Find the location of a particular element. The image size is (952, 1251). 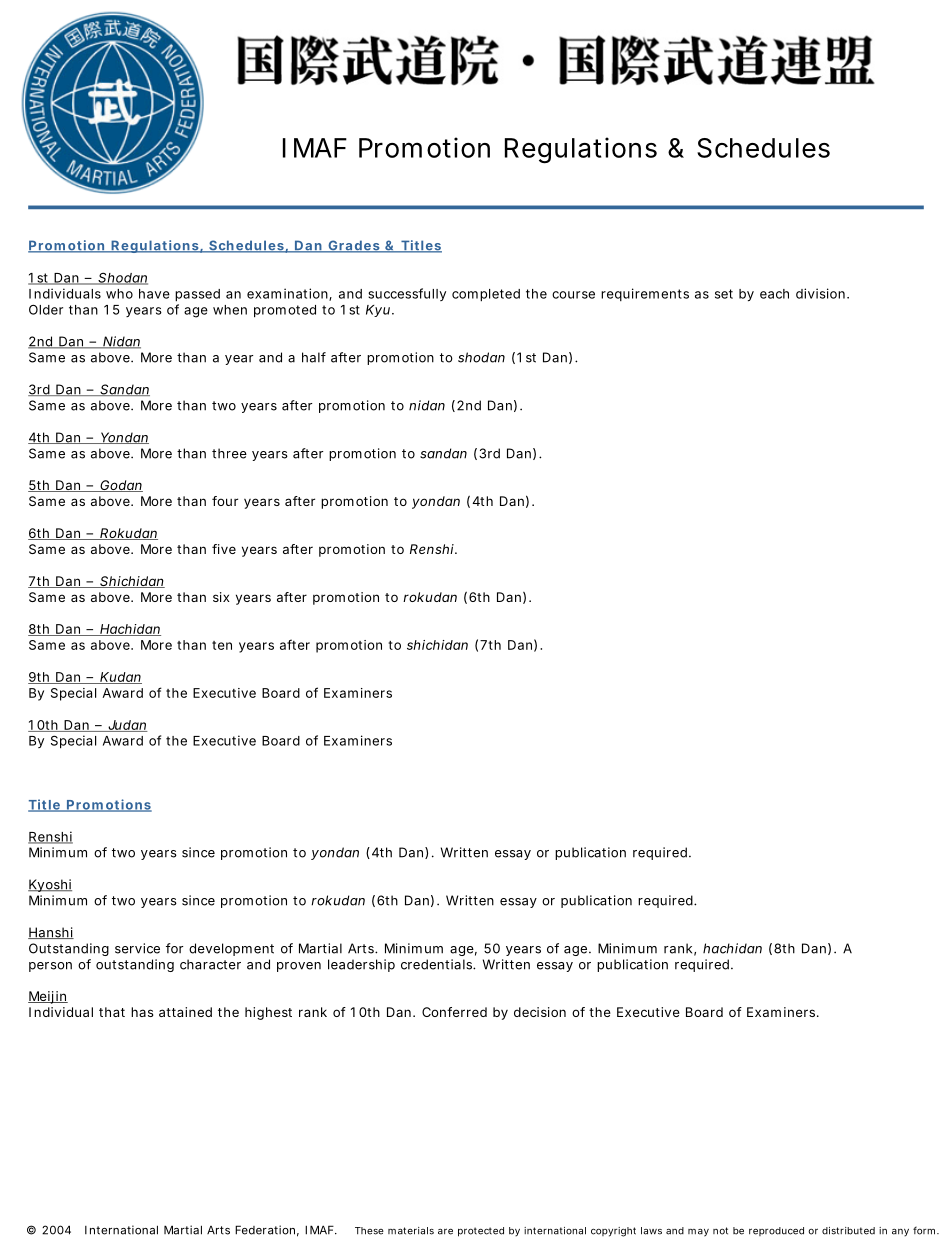

six is located at coordinates (221, 597).
